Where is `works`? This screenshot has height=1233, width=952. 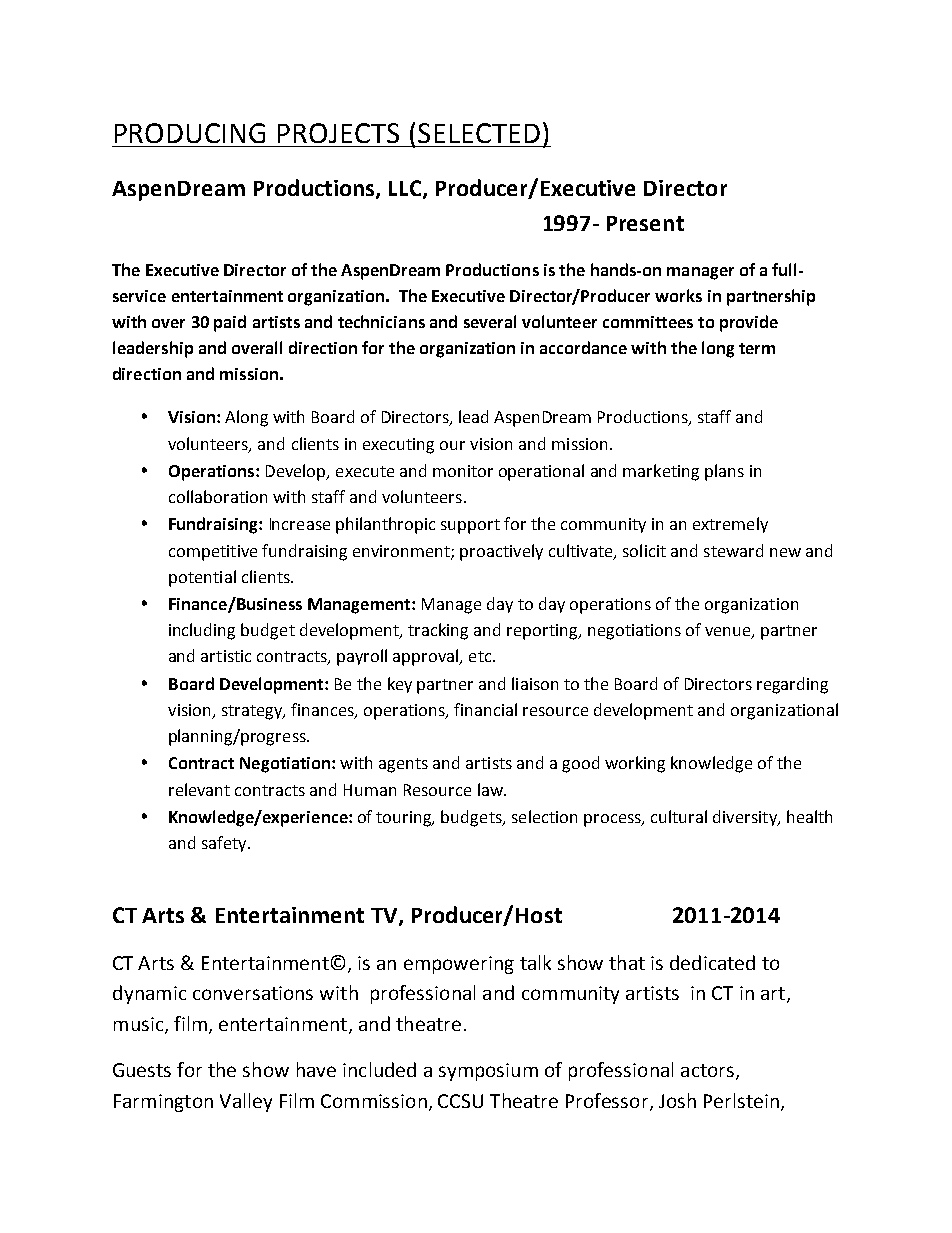 works is located at coordinates (678, 295).
